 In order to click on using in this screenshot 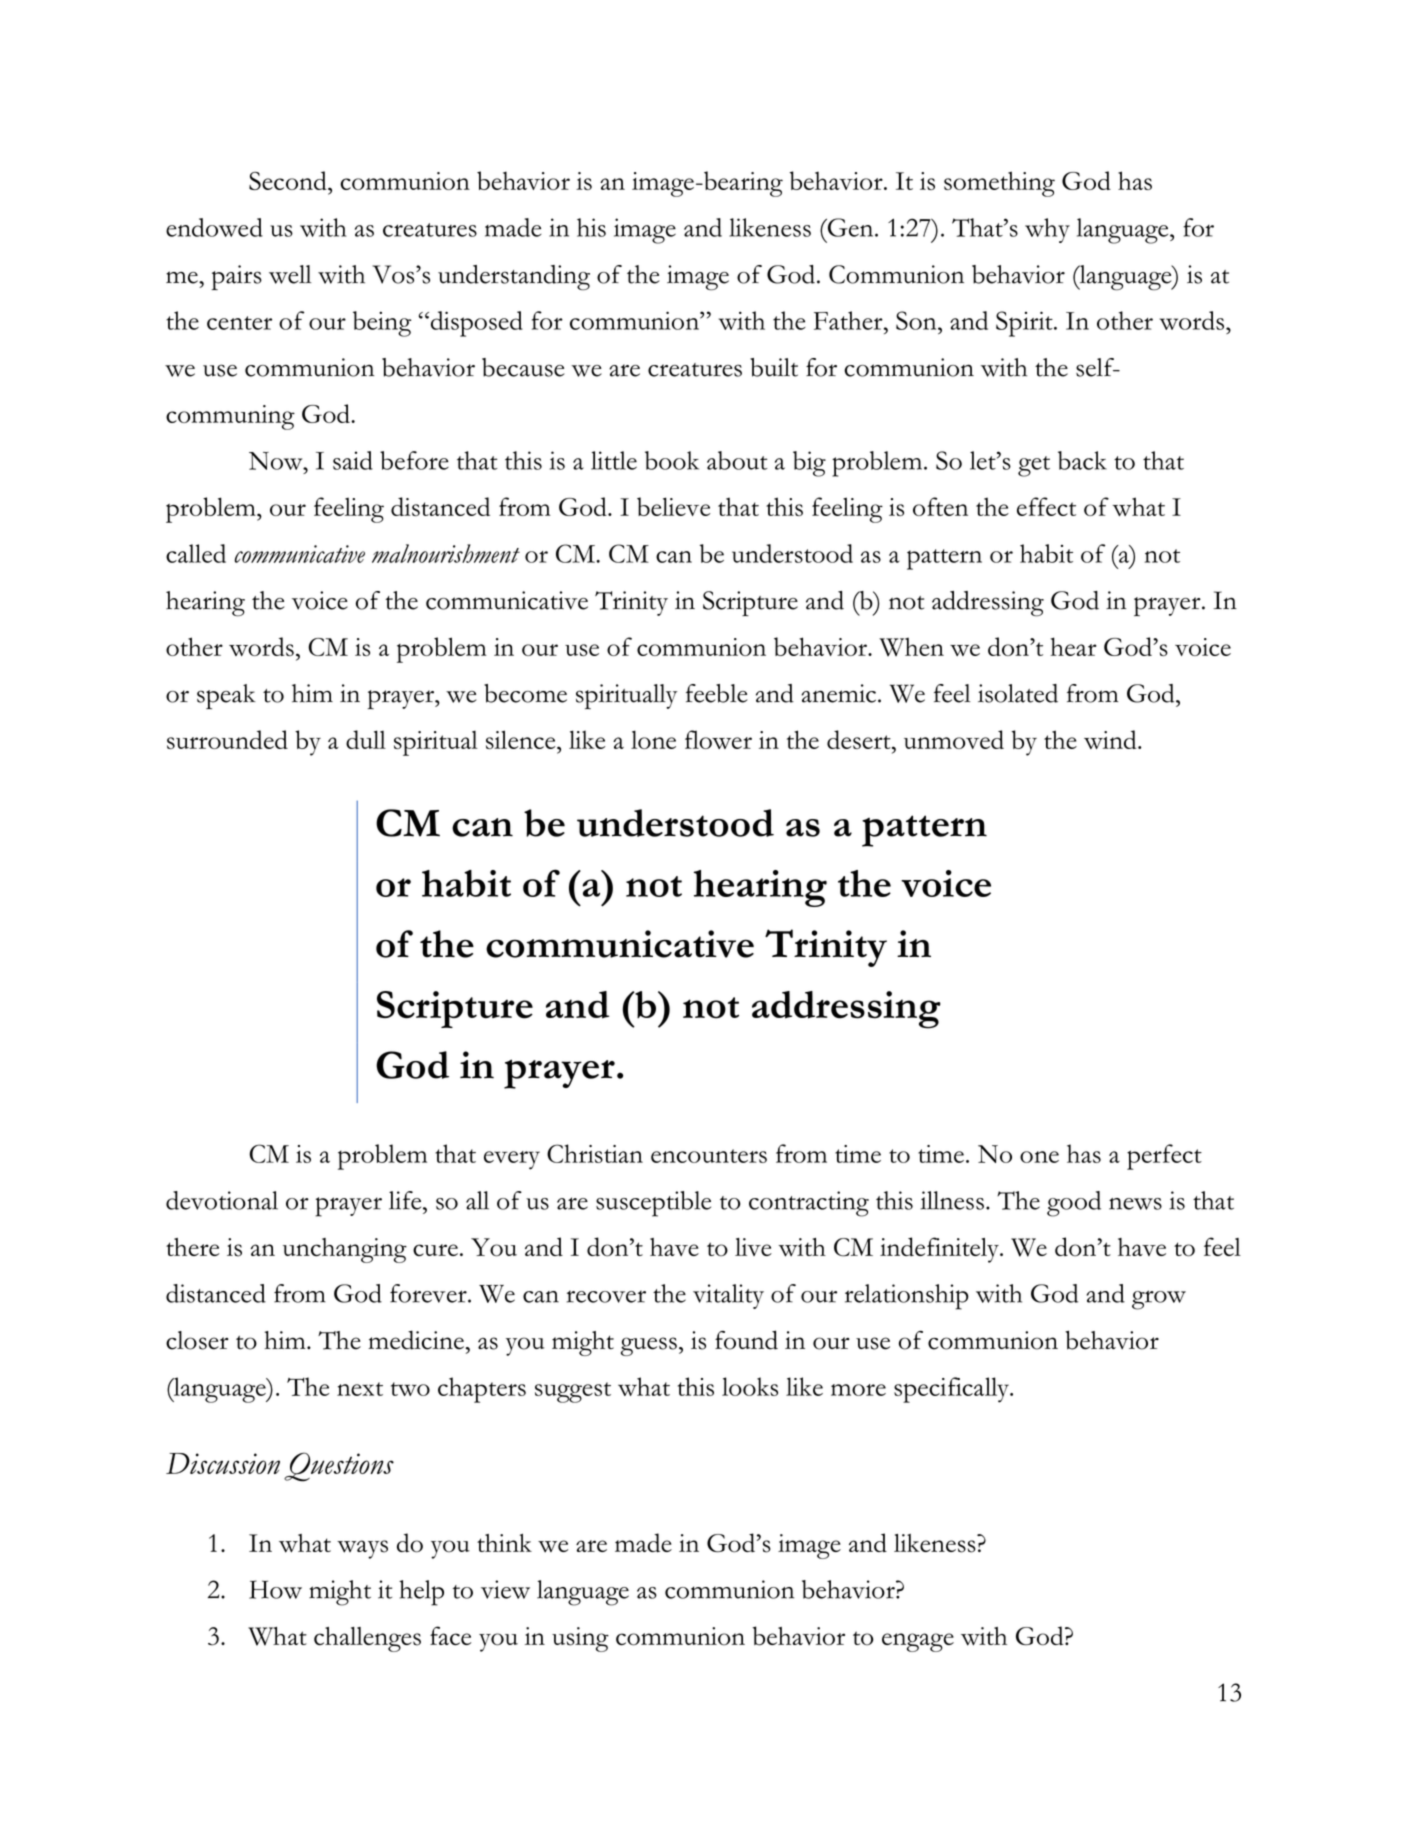, I will do `click(580, 1639)`.
